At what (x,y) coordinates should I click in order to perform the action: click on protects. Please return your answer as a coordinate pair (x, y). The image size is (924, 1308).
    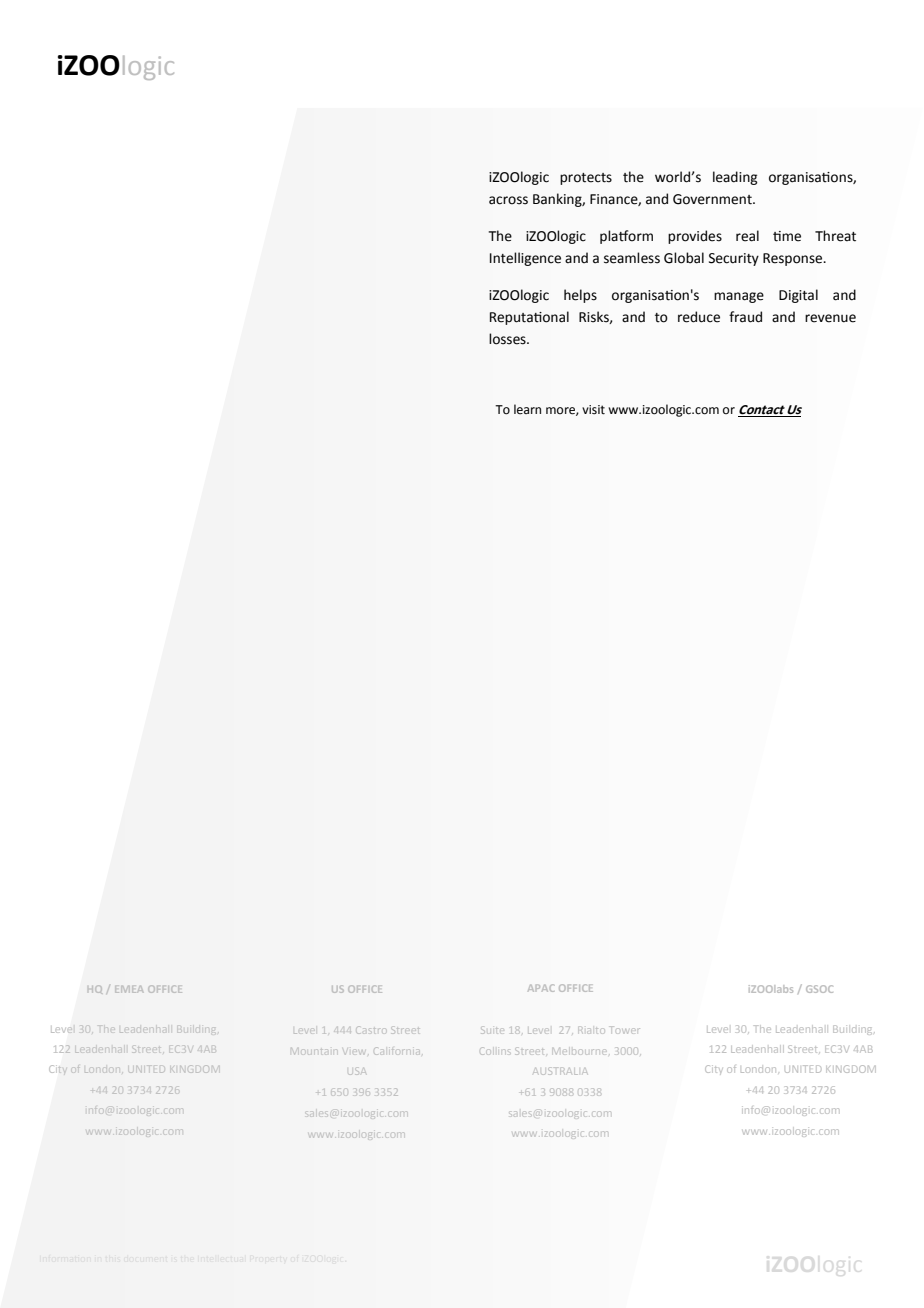
    Looking at the image, I should click on (586, 179).
